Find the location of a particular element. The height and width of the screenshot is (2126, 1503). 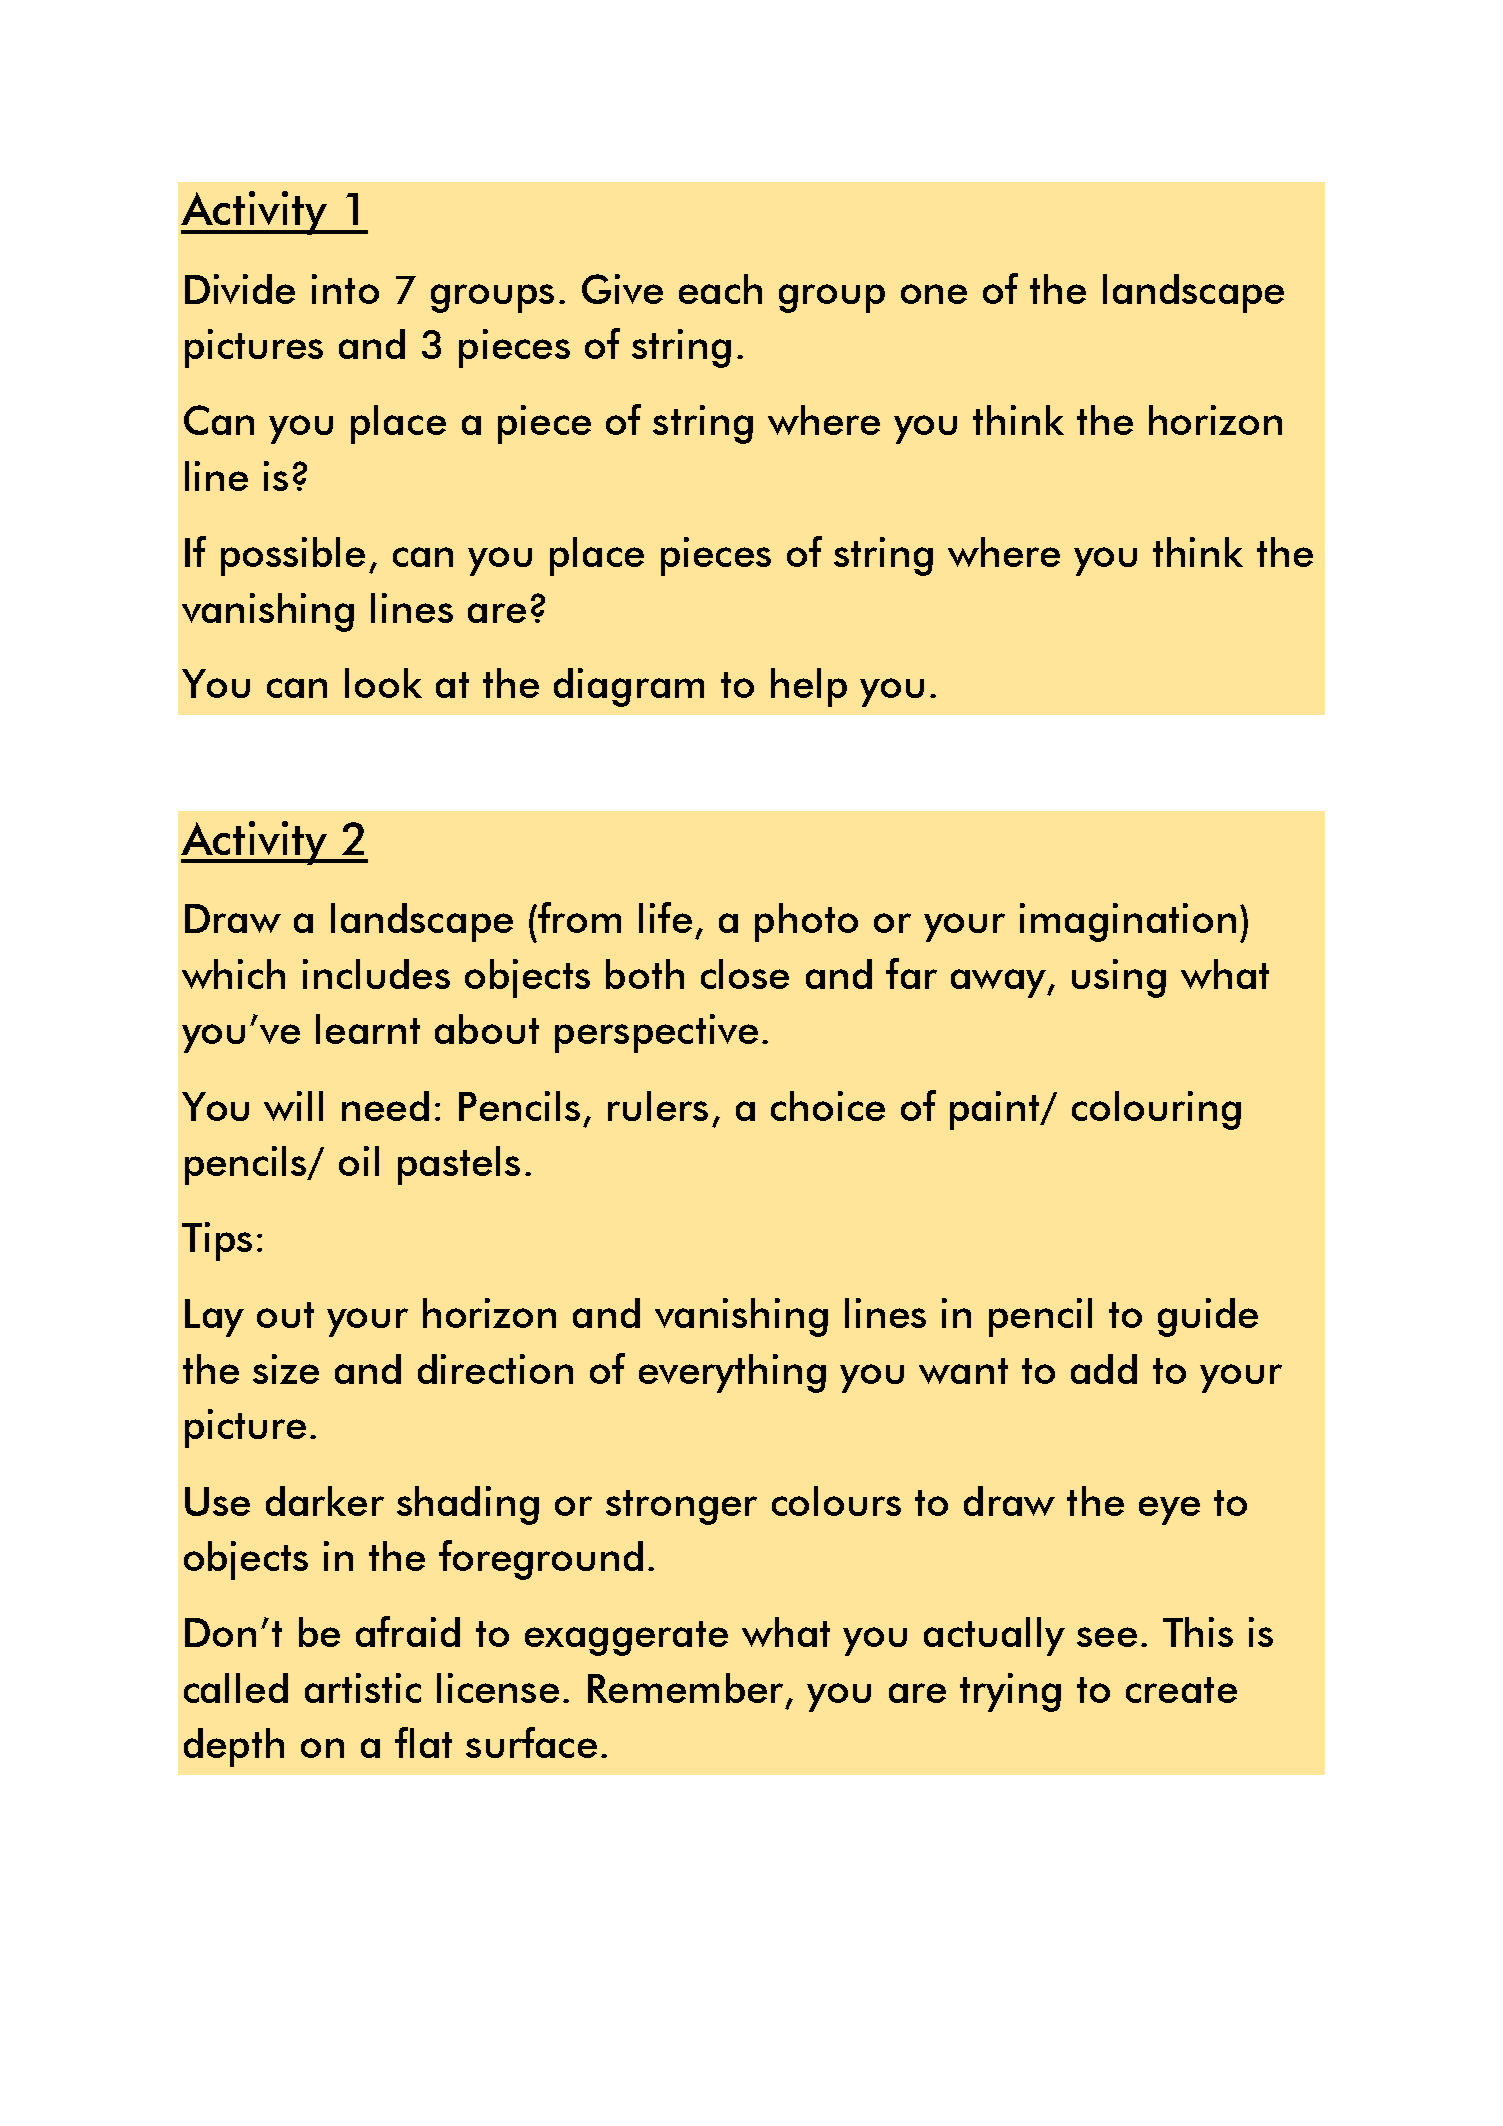

Tips is located at coordinates (217, 1241).
